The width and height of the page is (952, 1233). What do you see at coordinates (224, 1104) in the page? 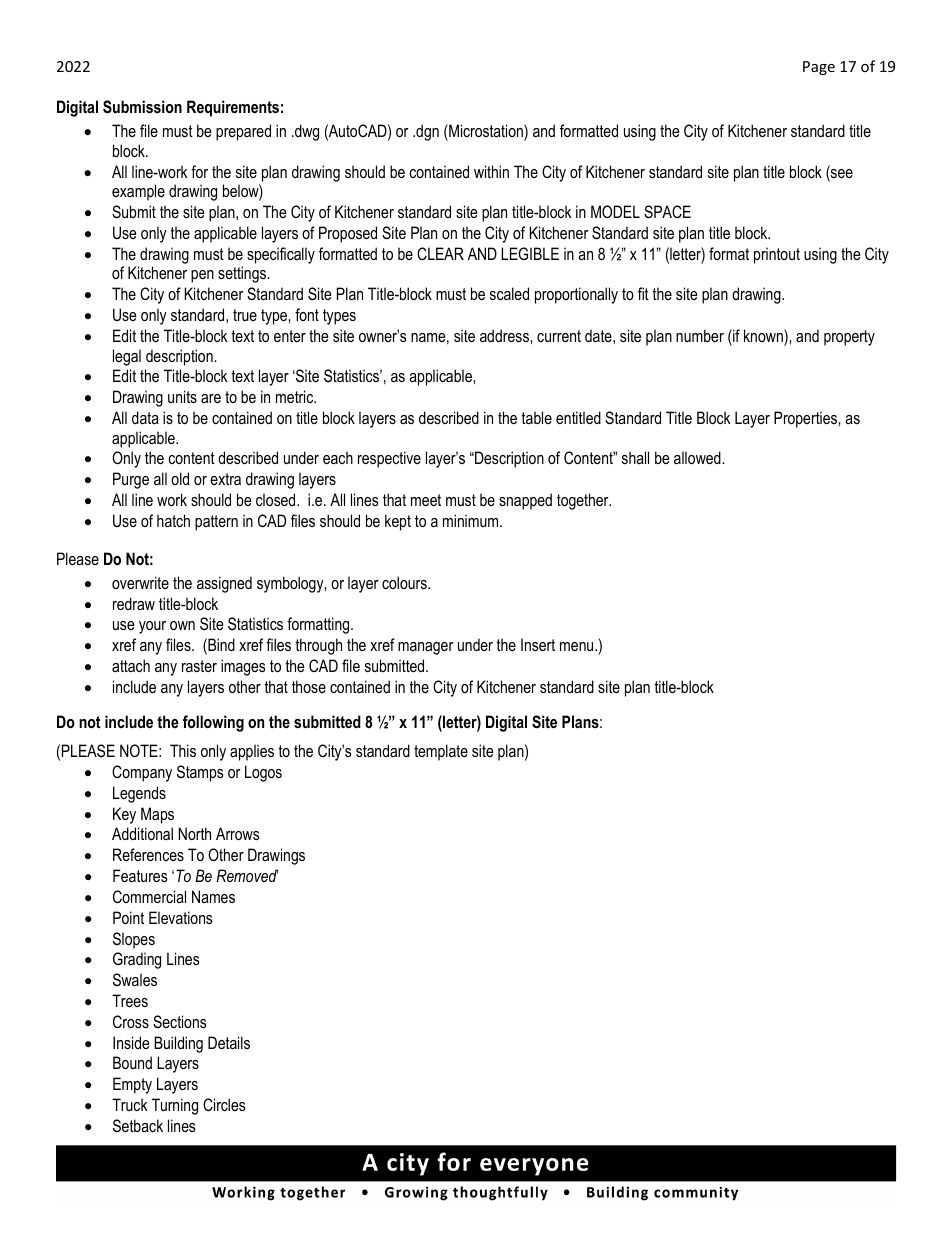
I see `Circles` at bounding box center [224, 1104].
